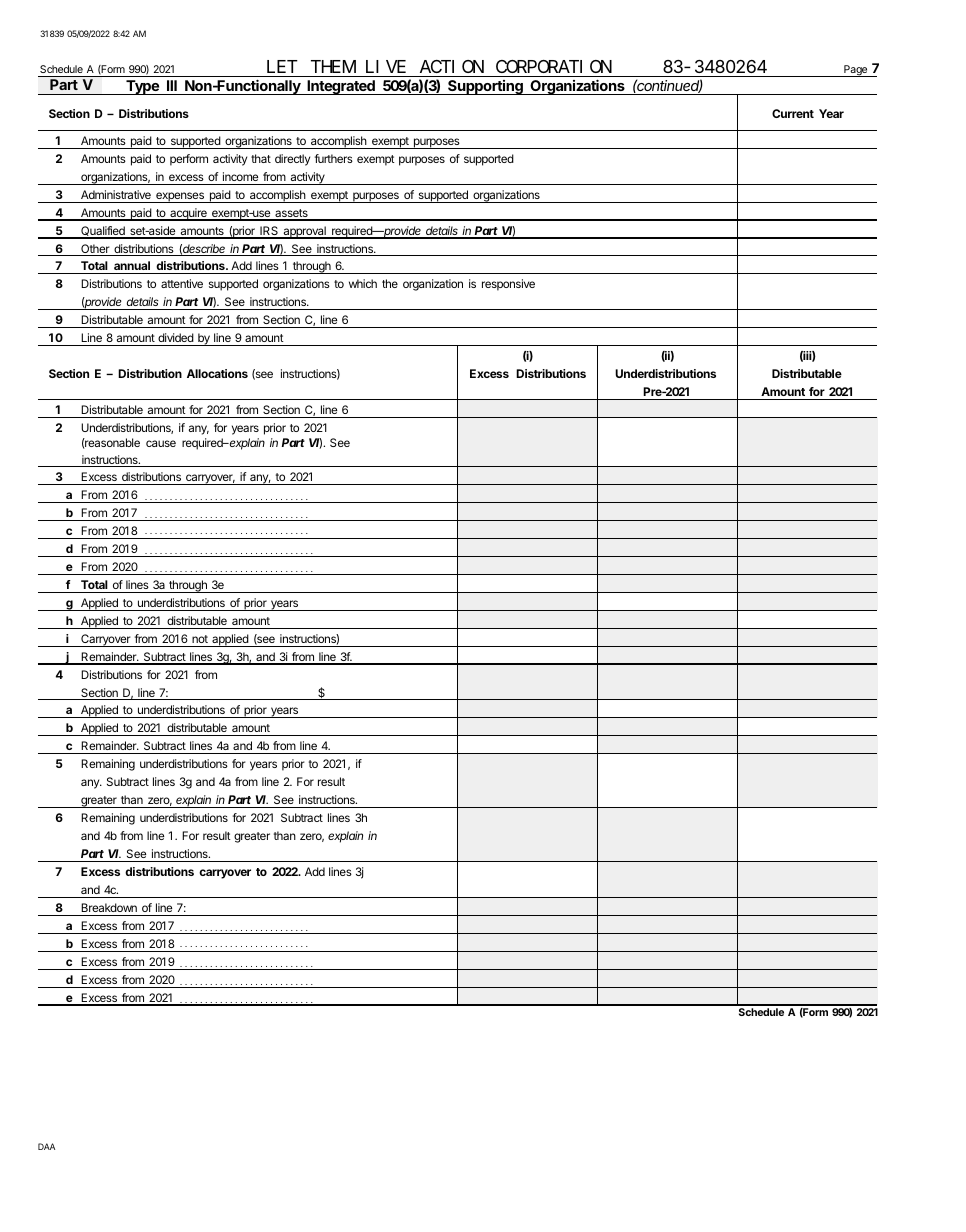  I want to click on Supporting, so click(485, 87).
